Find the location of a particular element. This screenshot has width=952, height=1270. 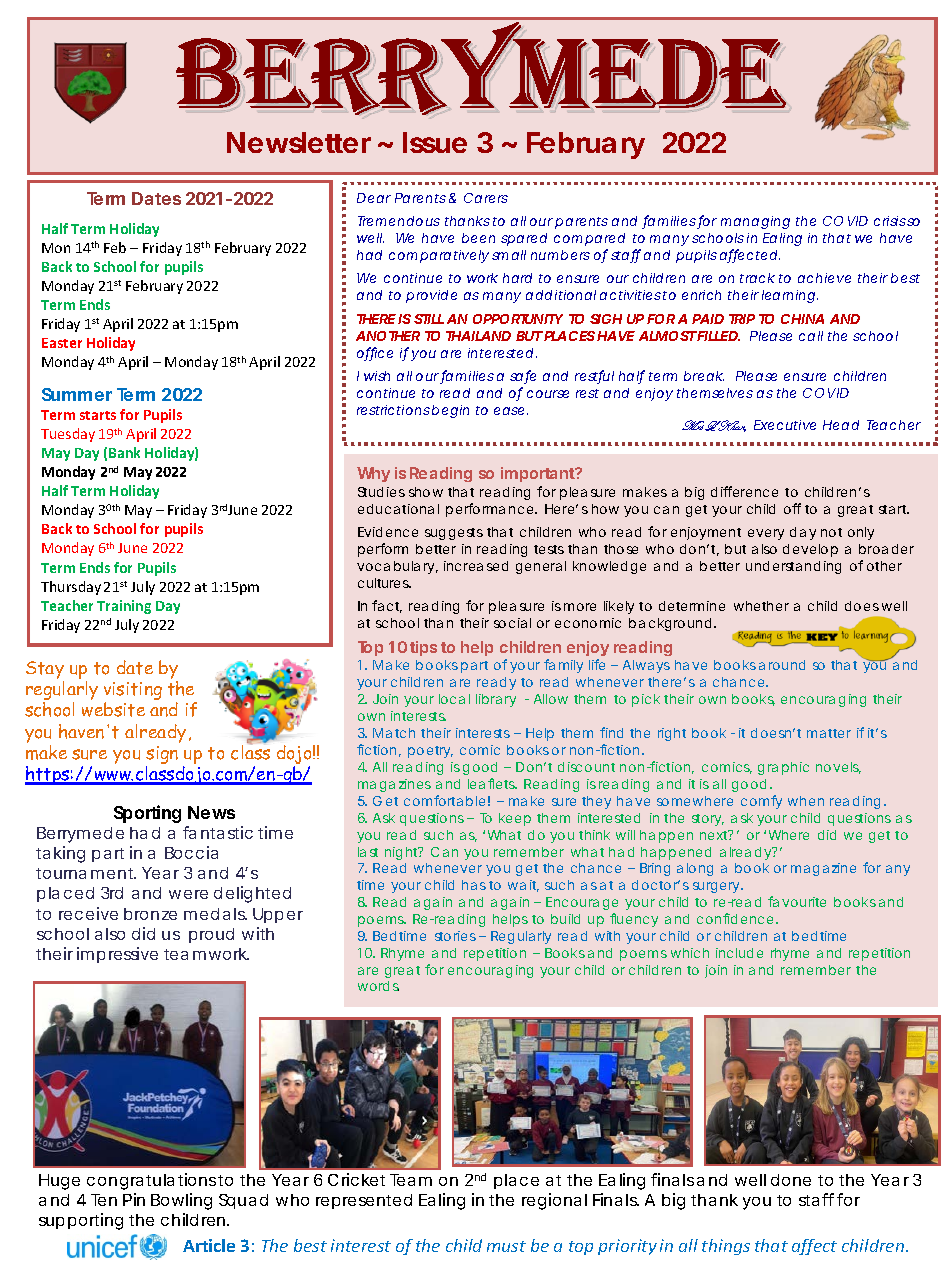

Pin is located at coordinates (134, 1199).
